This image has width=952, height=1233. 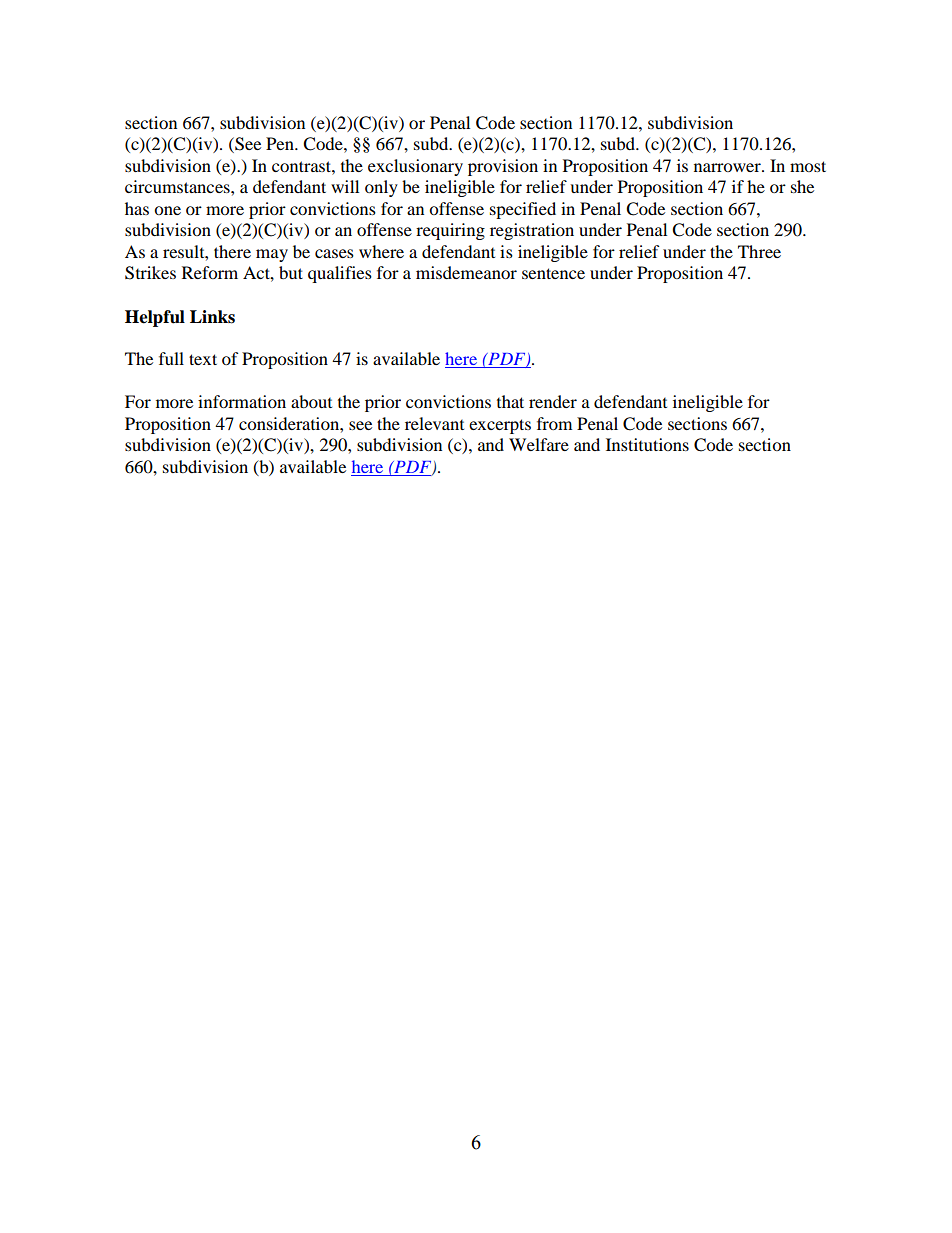 What do you see at coordinates (503, 167) in the image?
I see `provision` at bounding box center [503, 167].
